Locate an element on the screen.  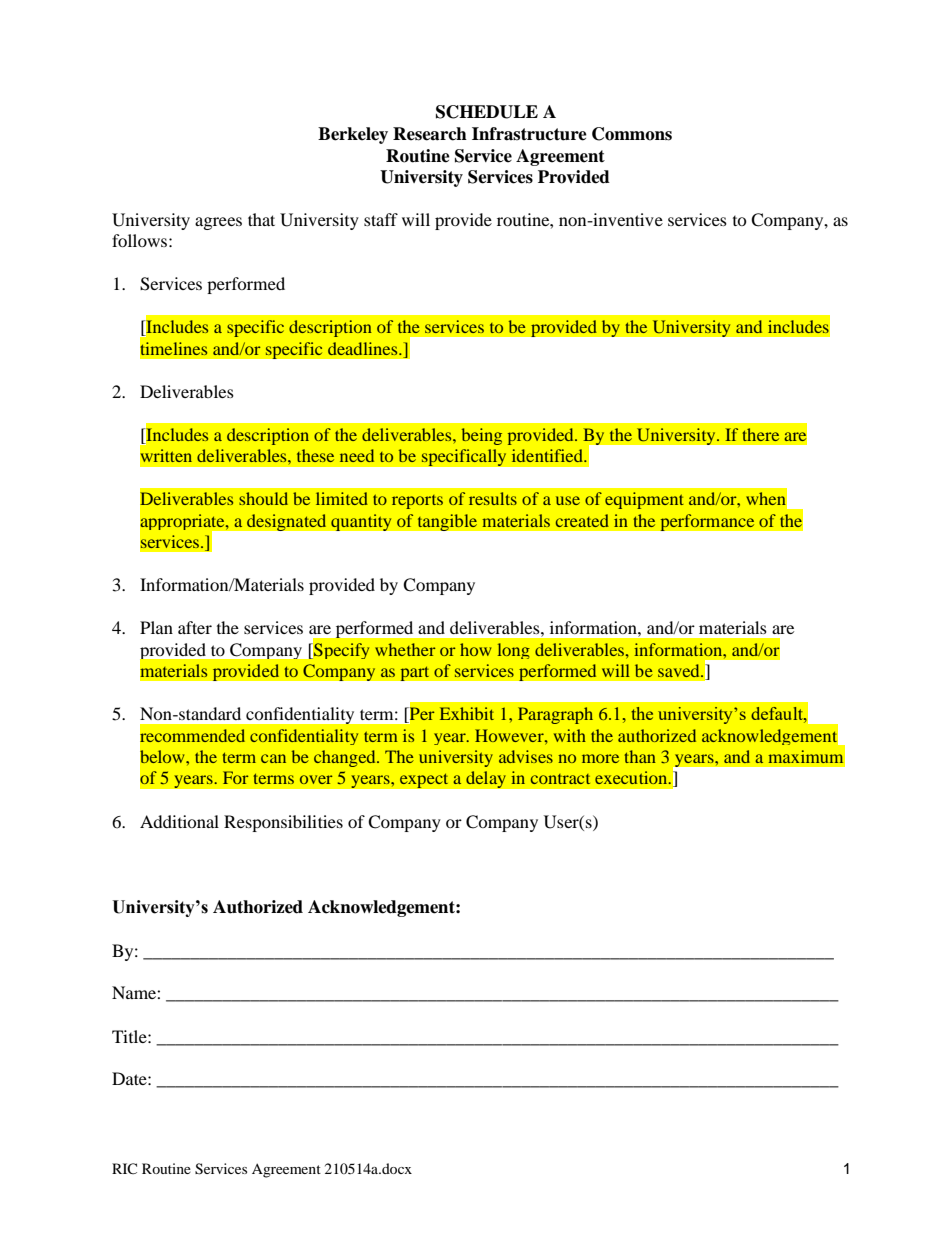
RIC is located at coordinates (124, 1168).
